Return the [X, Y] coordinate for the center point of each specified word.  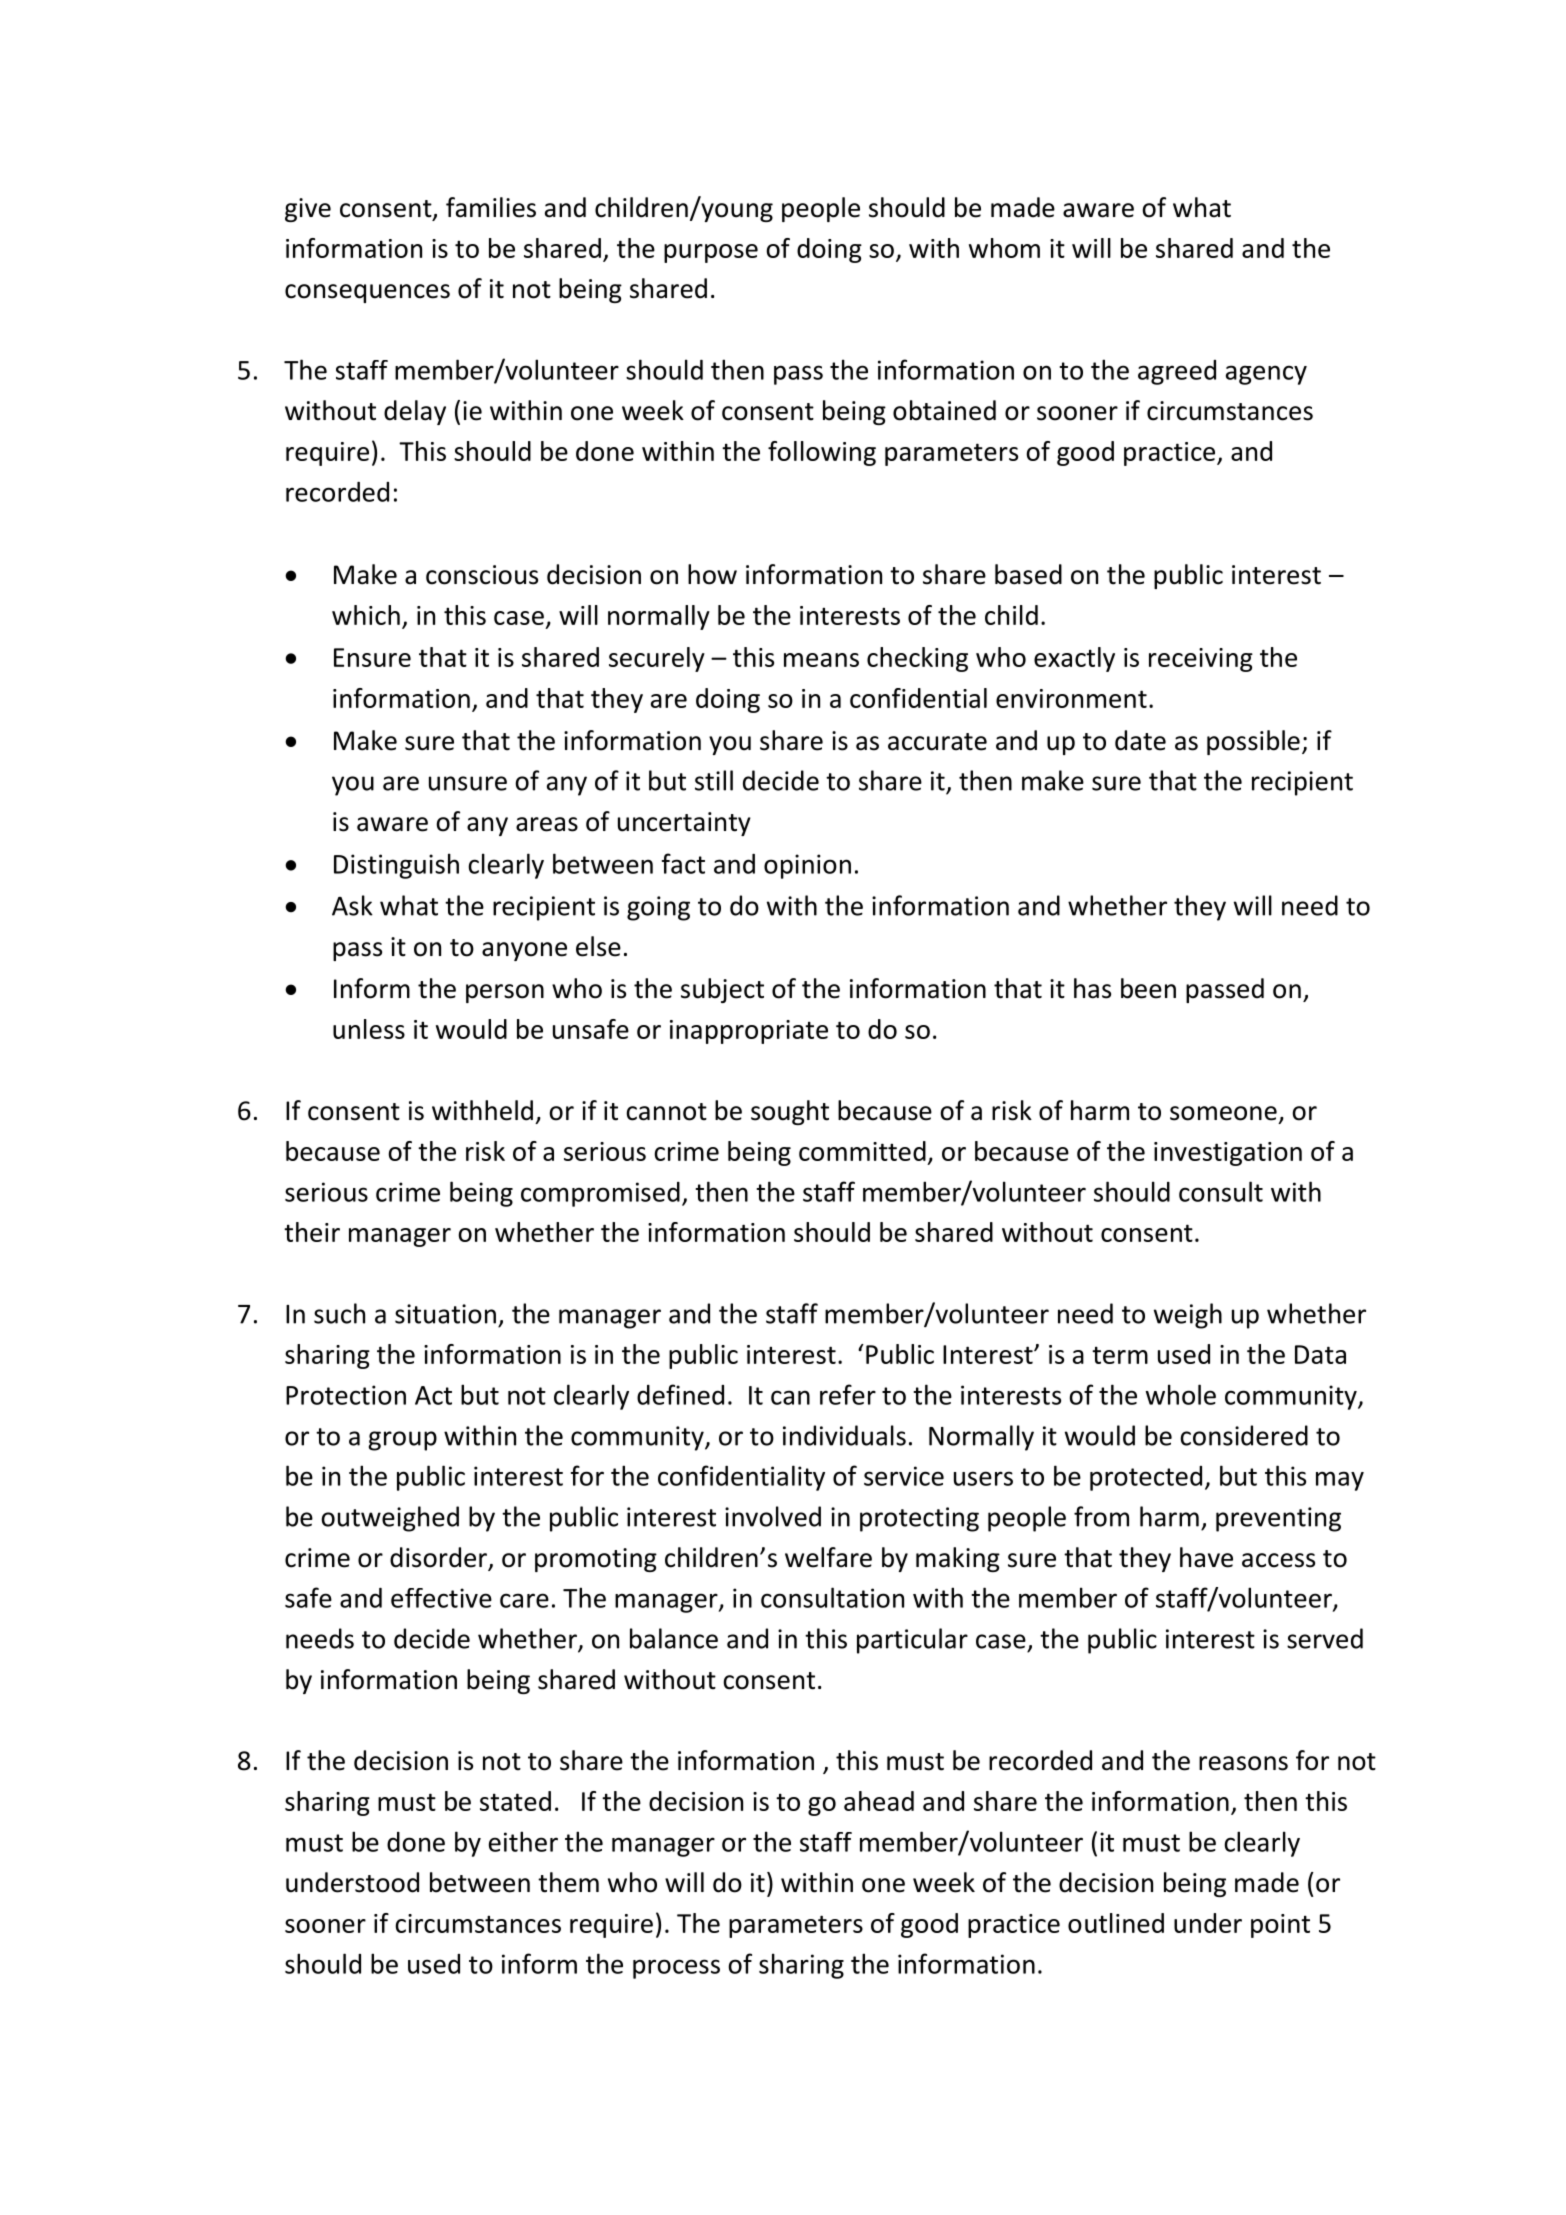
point [1280, 1926]
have [1206, 1557]
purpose [711, 253]
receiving [1201, 660]
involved [773, 1516]
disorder [439, 1558]
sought [790, 1112]
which [366, 615]
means [821, 660]
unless [369, 1029]
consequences [367, 293]
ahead [879, 1801]
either [523, 1841]
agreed [1177, 372]
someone [1223, 1113]
